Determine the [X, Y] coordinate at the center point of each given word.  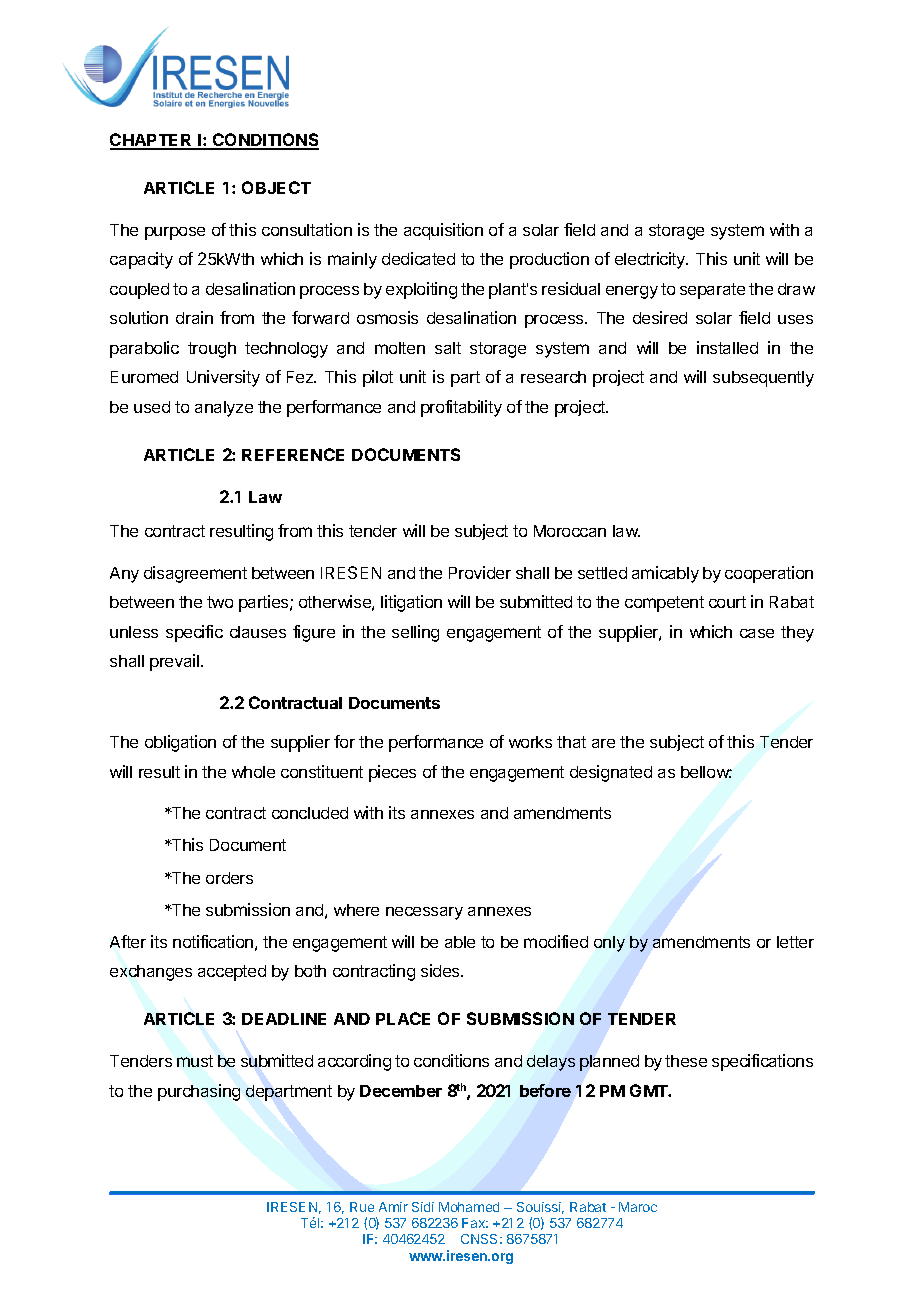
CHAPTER [152, 141]
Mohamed [469, 1207]
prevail [174, 662]
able [460, 942]
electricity [651, 260]
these [686, 1061]
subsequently [763, 379]
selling [415, 633]
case [757, 633]
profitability [461, 408]
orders [229, 878]
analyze [224, 409]
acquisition [443, 231]
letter [795, 942]
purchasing [199, 1092]
